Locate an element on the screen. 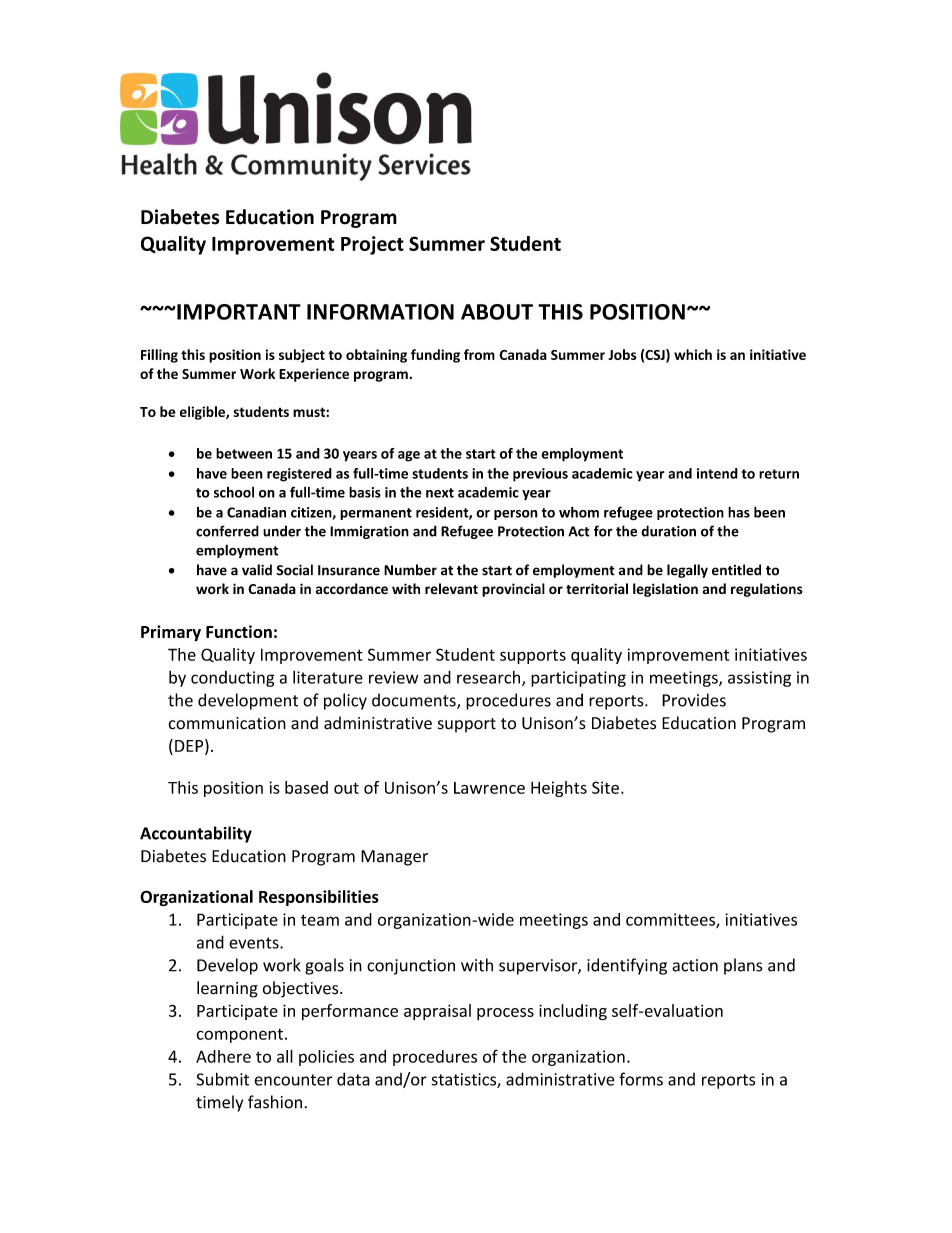 This screenshot has height=1233, width=952. ABOUT is located at coordinates (497, 312).
